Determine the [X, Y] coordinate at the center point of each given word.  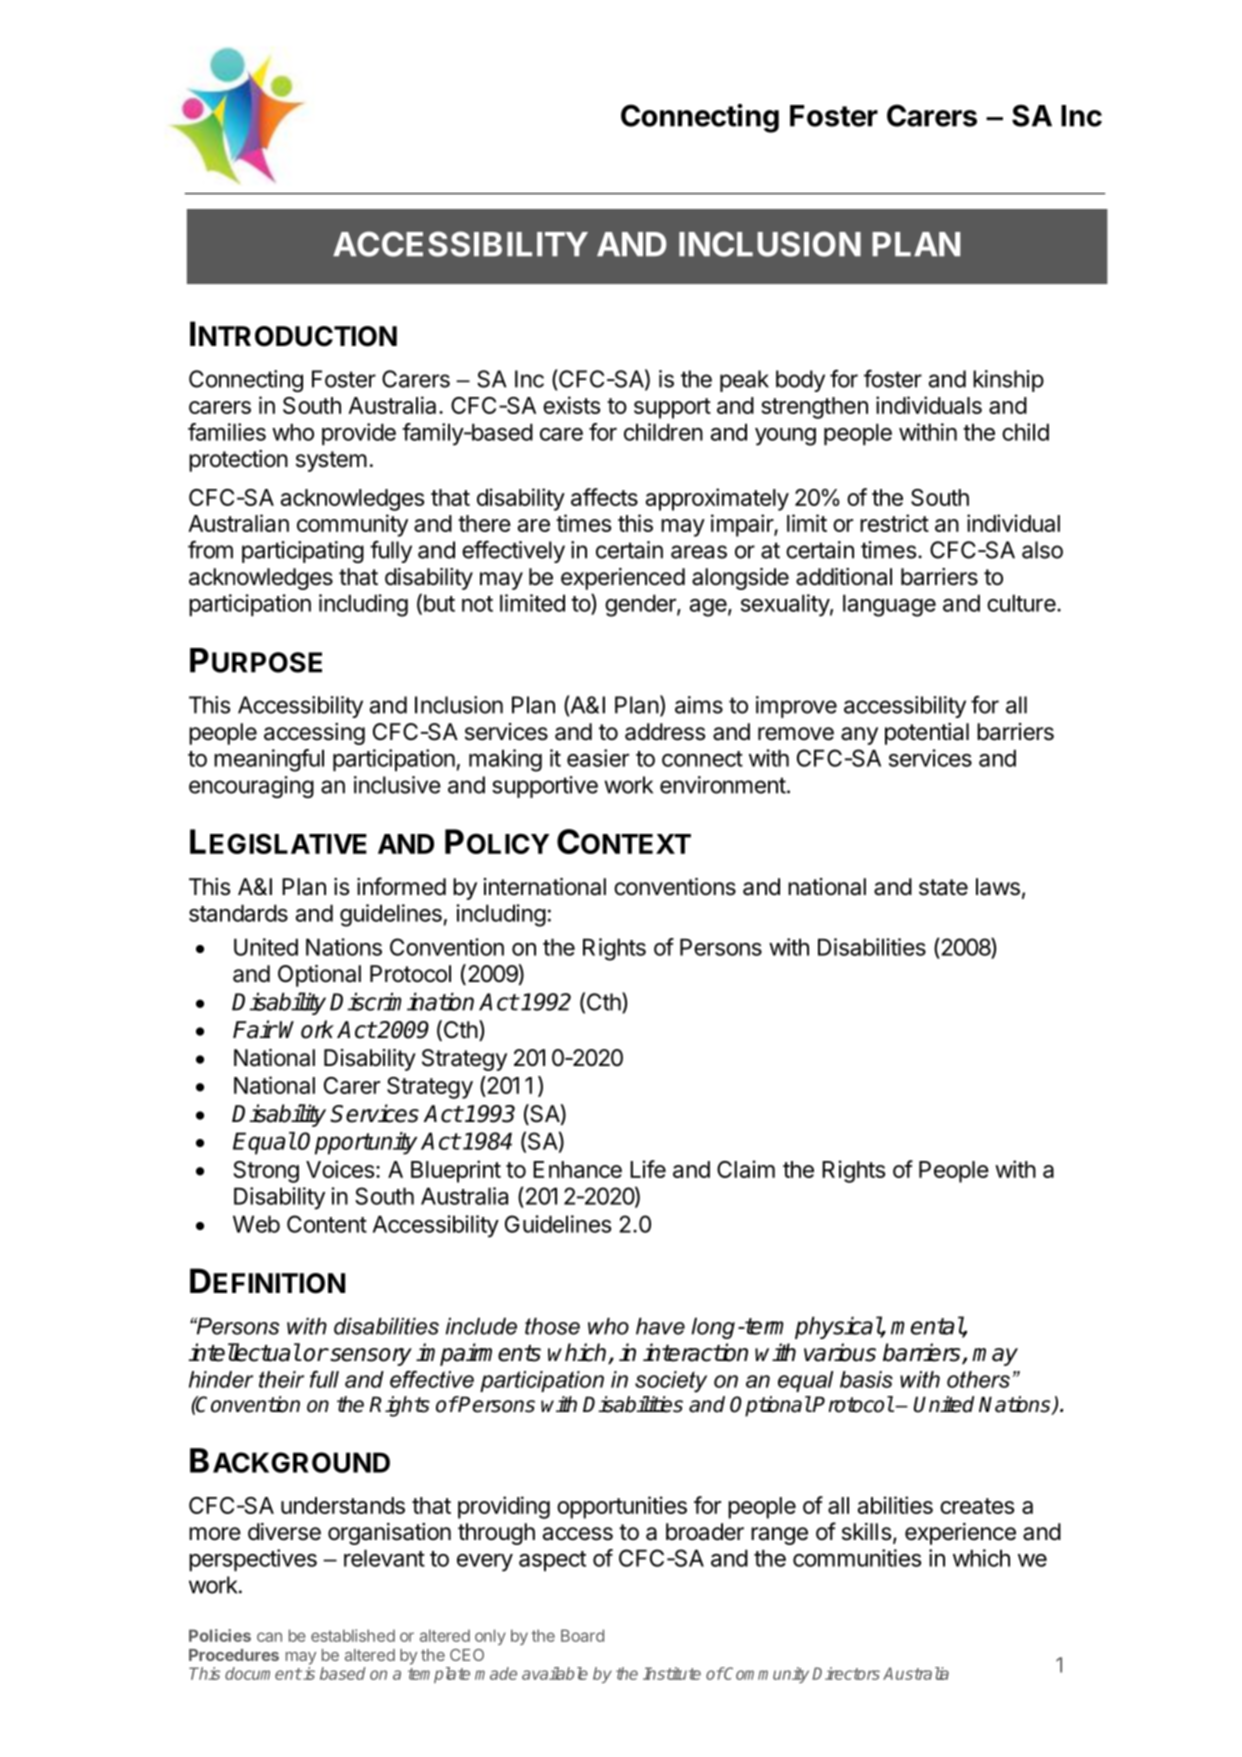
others [978, 1379]
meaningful [269, 760]
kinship [1008, 381]
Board [582, 1635]
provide [359, 434]
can [269, 1637]
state [943, 887]
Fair [255, 1029]
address [665, 732]
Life [648, 1169]
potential [927, 734]
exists [571, 405]
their [281, 1379]
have [660, 1326]
